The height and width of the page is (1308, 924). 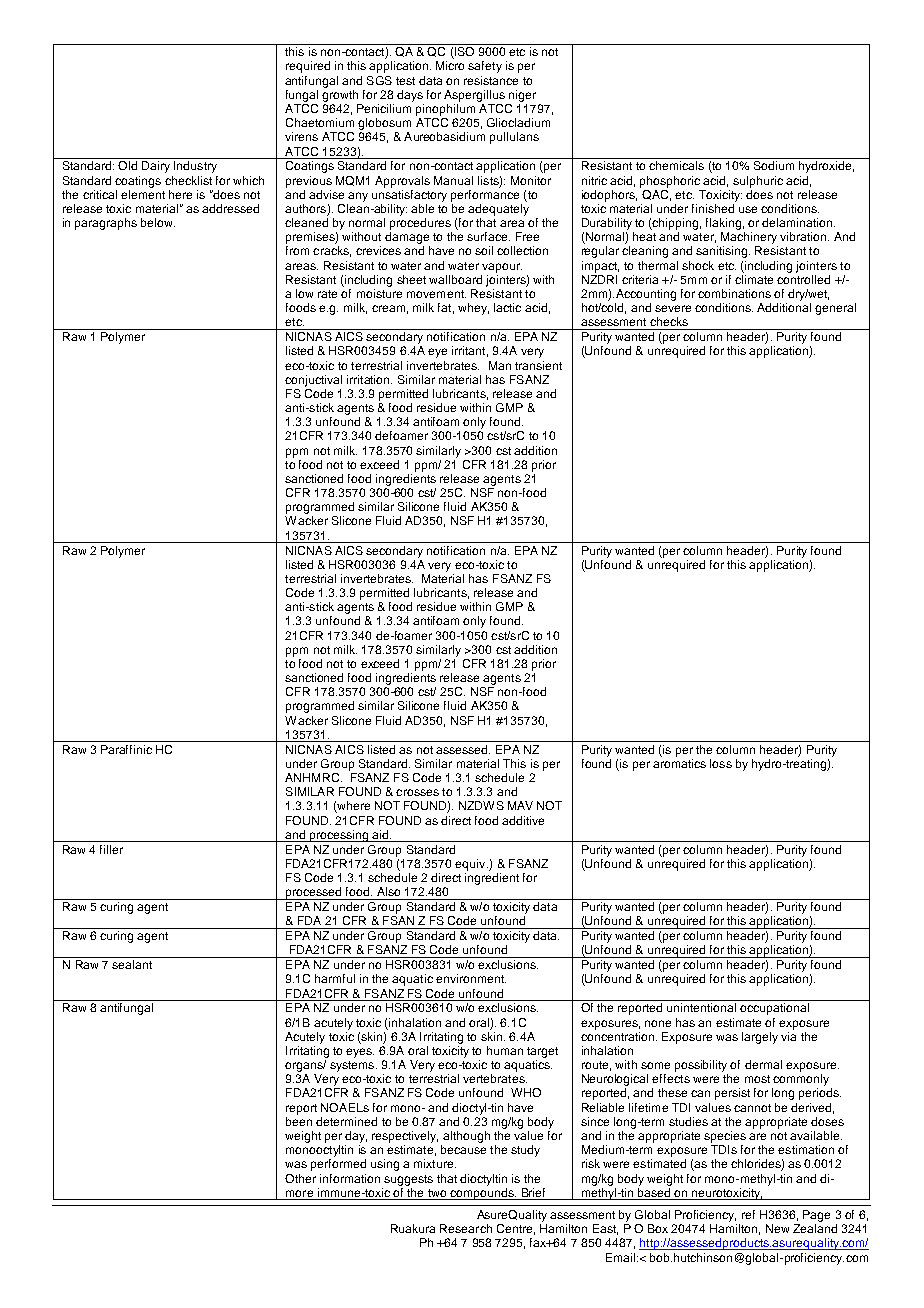 I want to click on Sodium, so click(x=774, y=165).
